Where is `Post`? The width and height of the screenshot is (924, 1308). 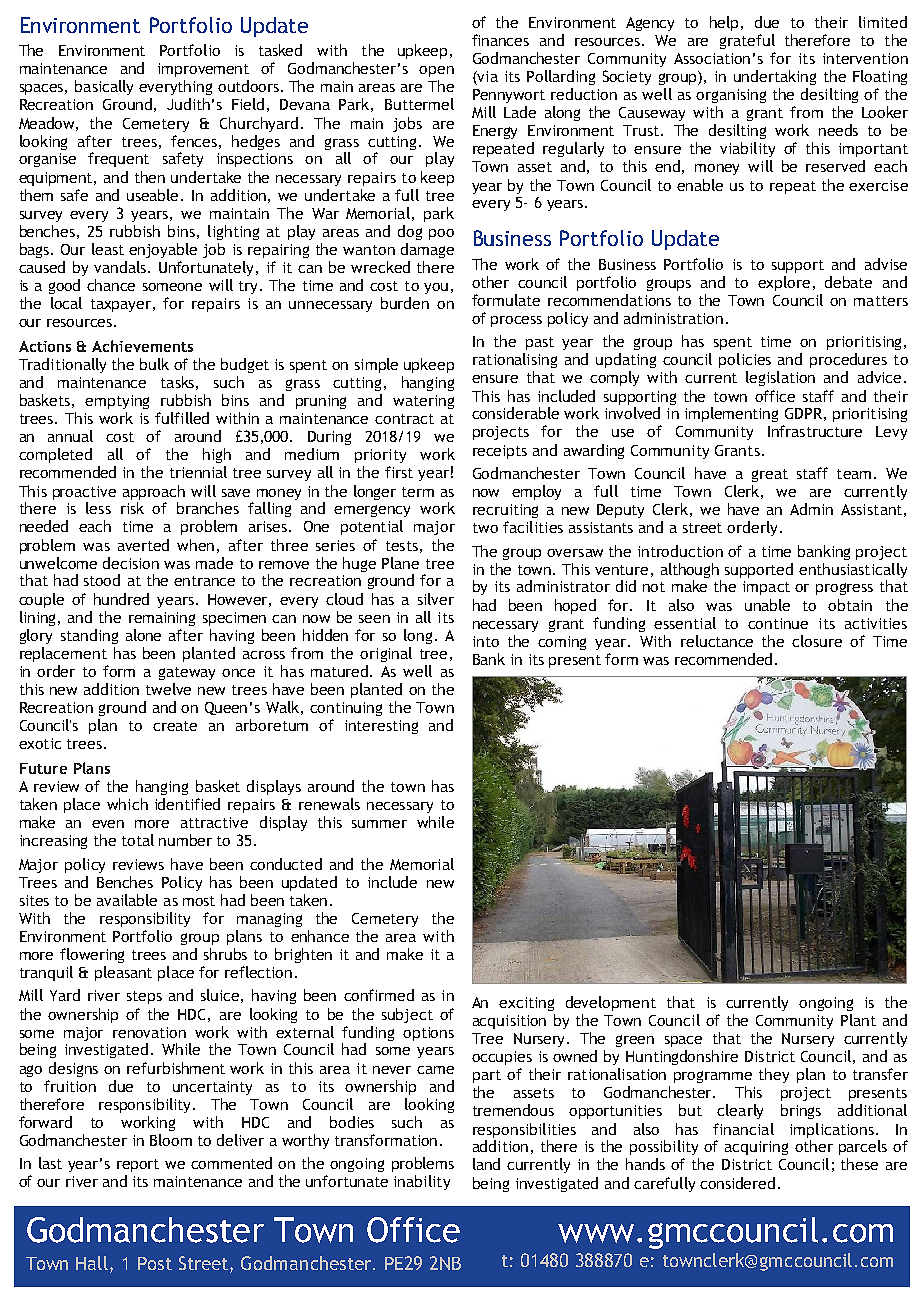
Post is located at coordinates (155, 1263).
